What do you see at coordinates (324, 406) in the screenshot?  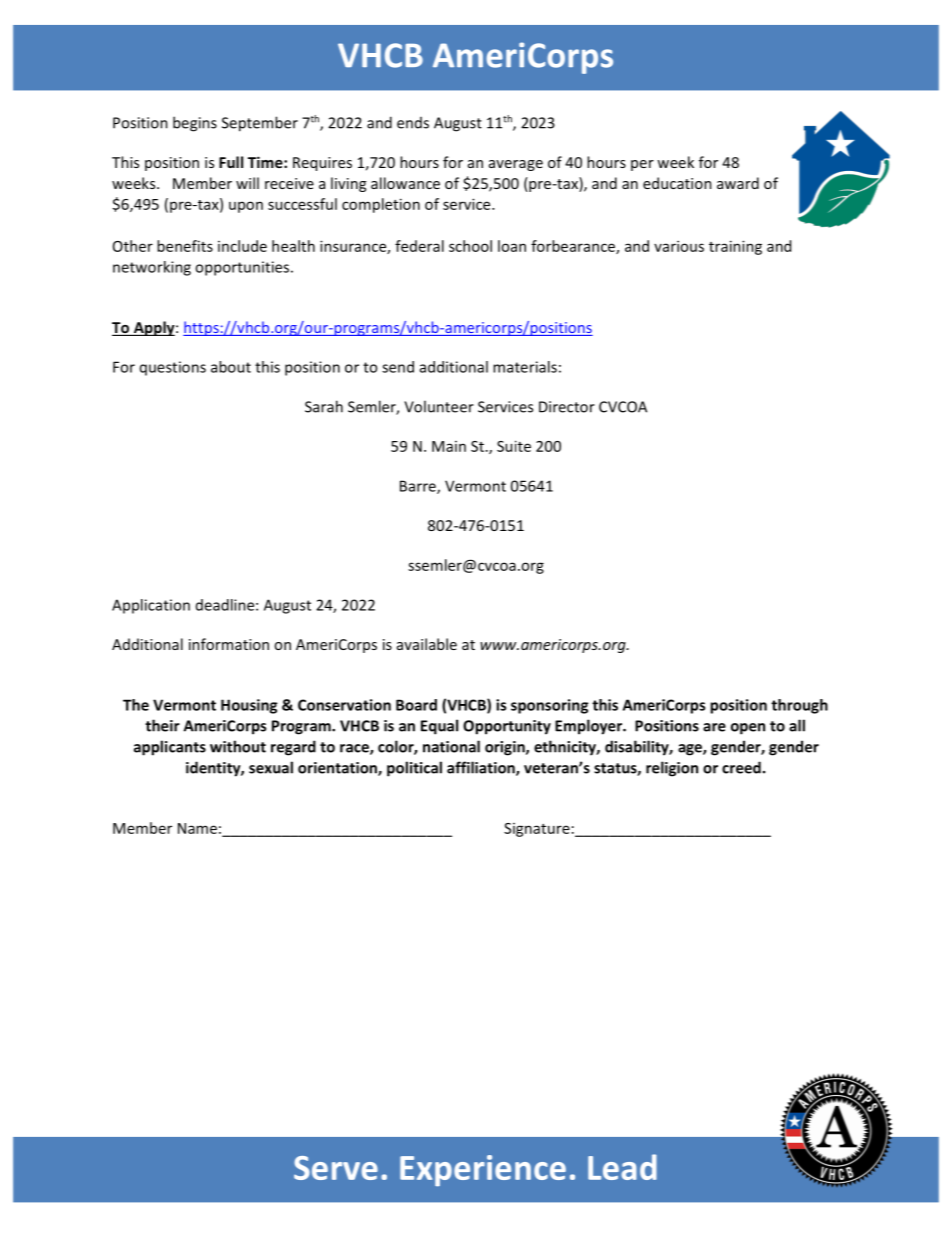 I see `Sarah` at bounding box center [324, 406].
